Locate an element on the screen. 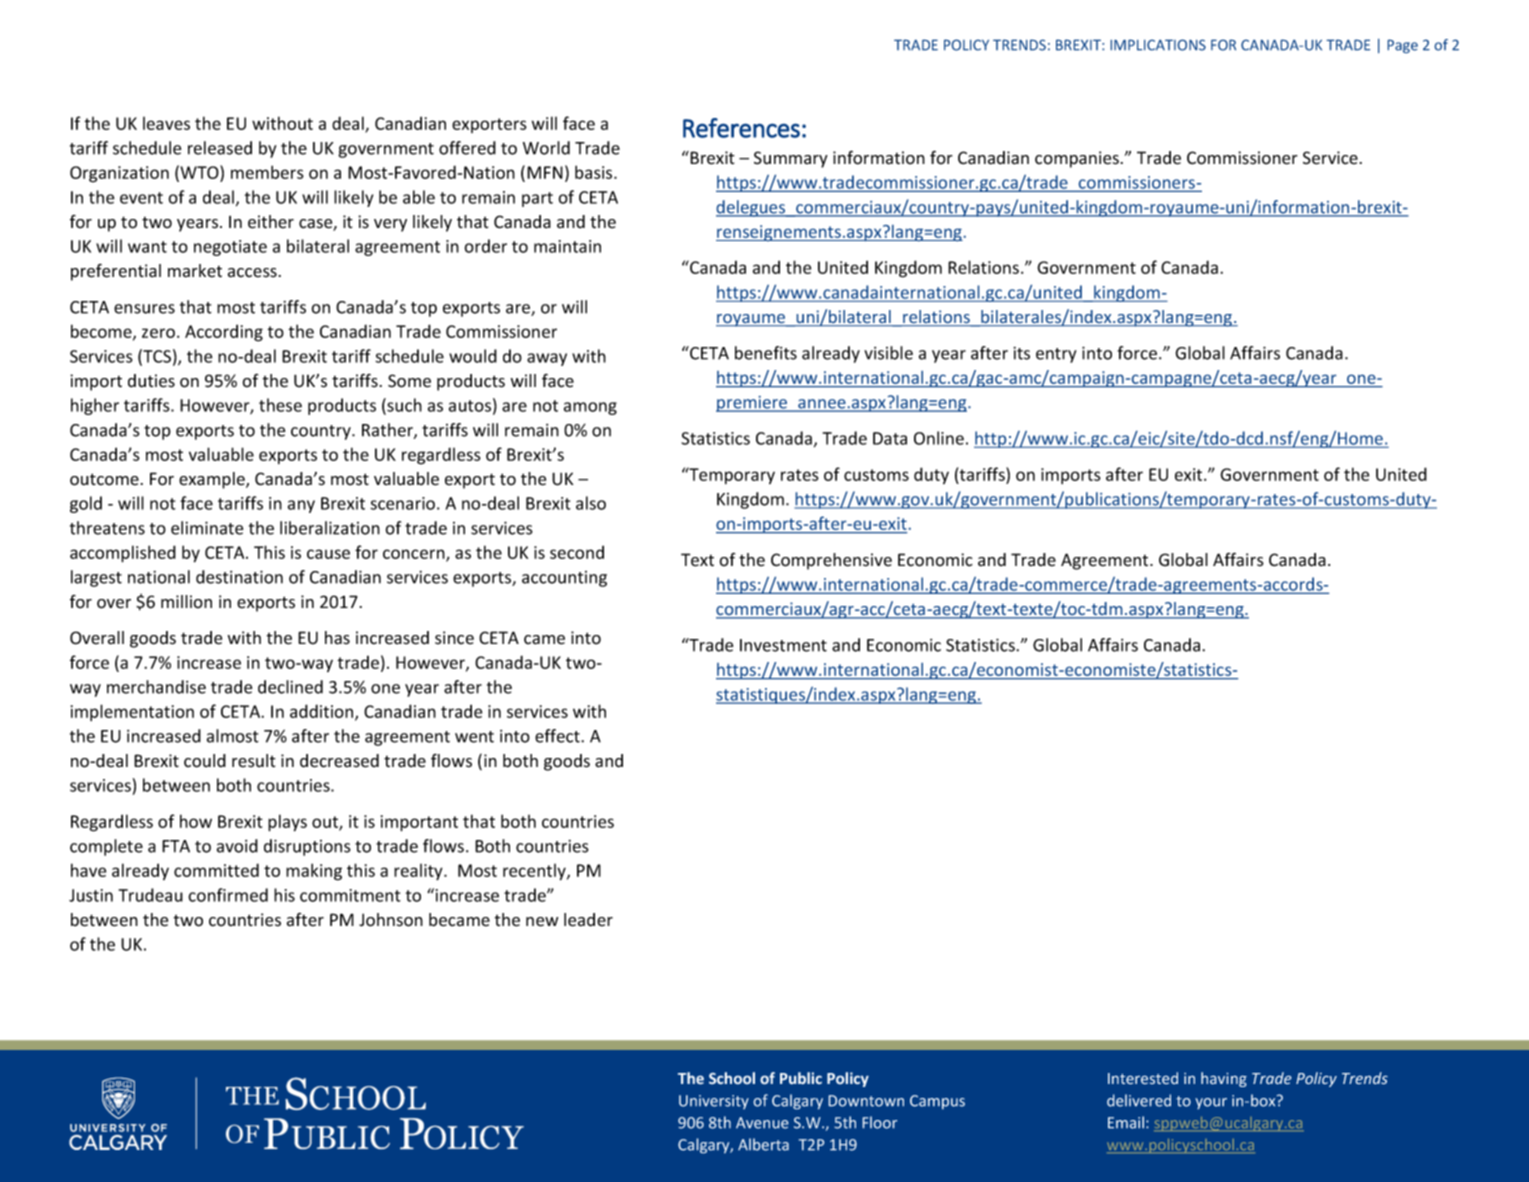  University is located at coordinates (714, 1102).
